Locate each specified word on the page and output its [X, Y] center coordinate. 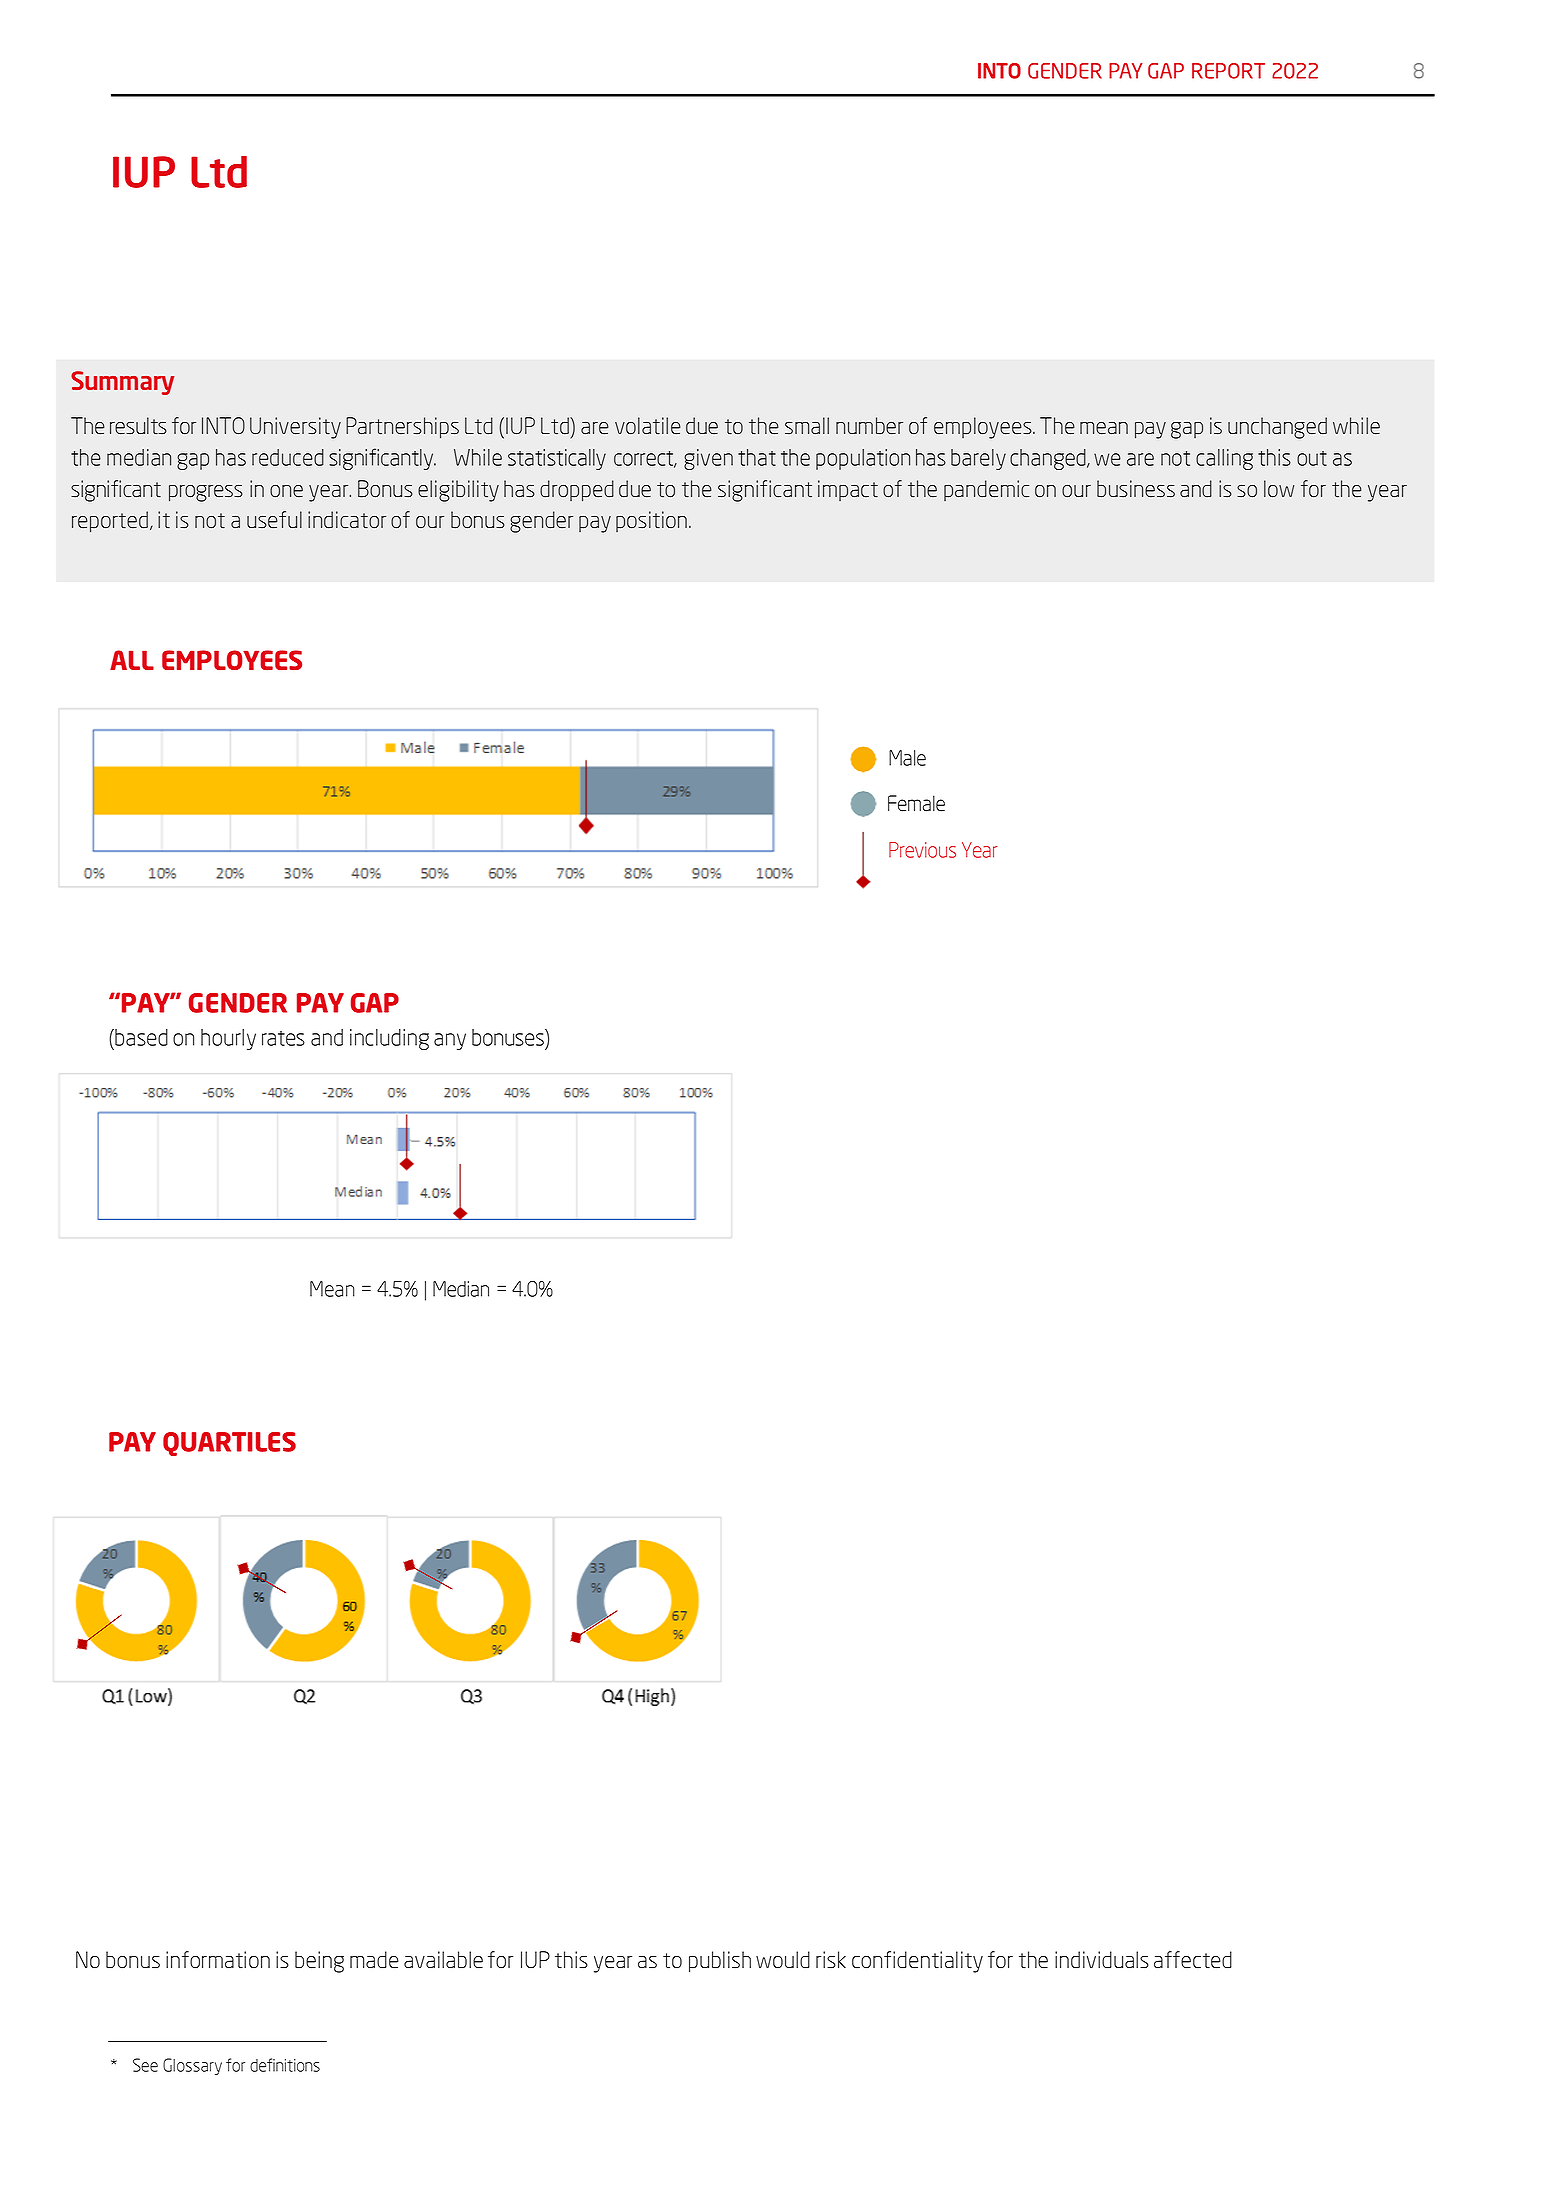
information [218, 1960]
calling [1224, 459]
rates [283, 1038]
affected [1193, 1960]
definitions [285, 2065]
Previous [922, 850]
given [708, 459]
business [1136, 489]
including [389, 1039]
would [783, 1960]
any [450, 1041]
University [295, 428]
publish [720, 1962]
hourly [228, 1039]
